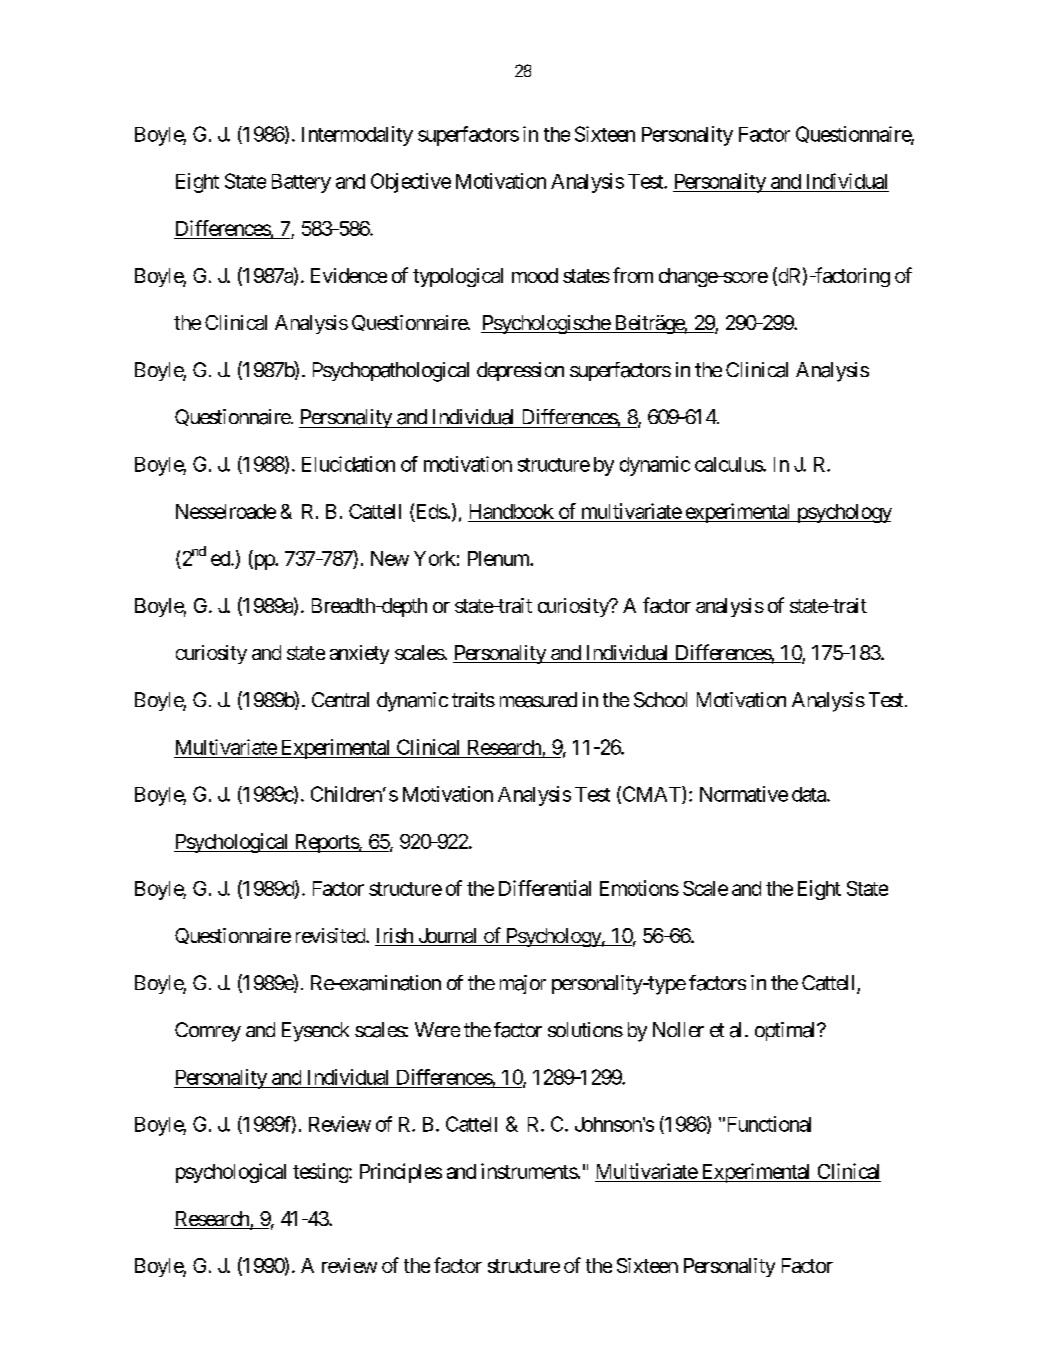 This page has width=1045, height=1353. I want to click on measured, so click(538, 700).
